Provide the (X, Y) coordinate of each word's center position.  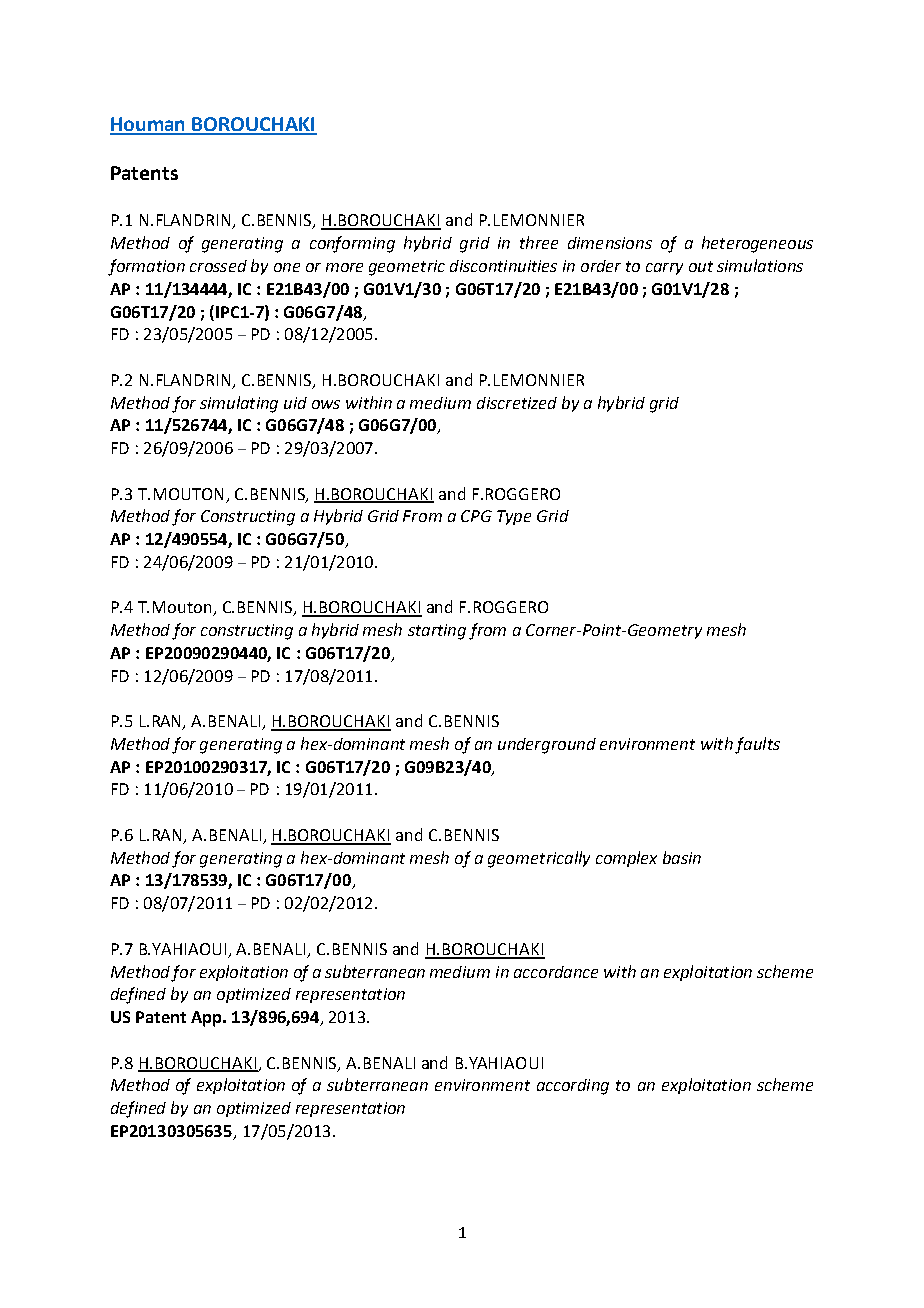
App (207, 1019)
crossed (218, 266)
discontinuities (503, 266)
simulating (239, 404)
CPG (476, 516)
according (573, 1087)
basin (682, 857)
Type (514, 517)
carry (664, 269)
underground (547, 746)
